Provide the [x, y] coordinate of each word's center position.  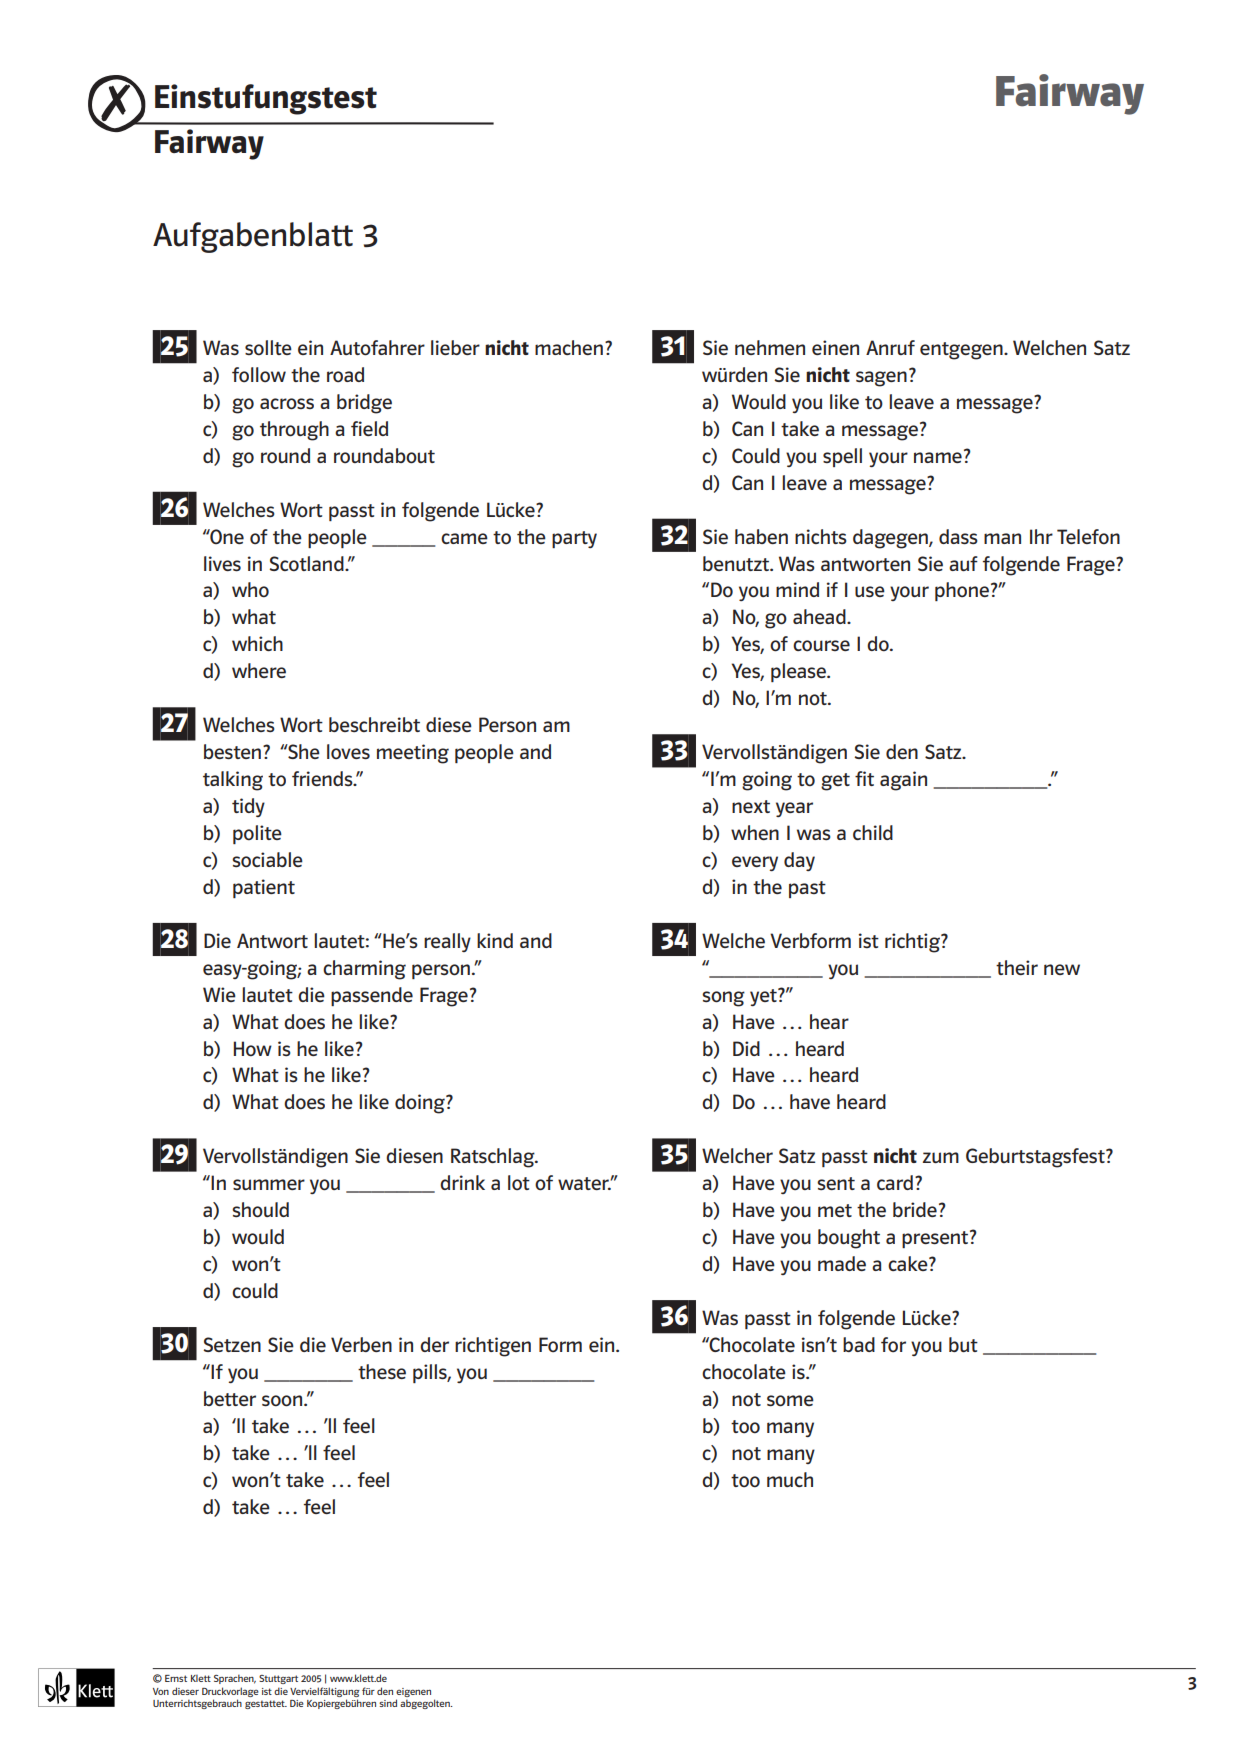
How [253, 1049]
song [723, 999]
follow [259, 374]
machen [569, 347]
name [938, 457]
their [1017, 967]
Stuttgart [278, 1679]
